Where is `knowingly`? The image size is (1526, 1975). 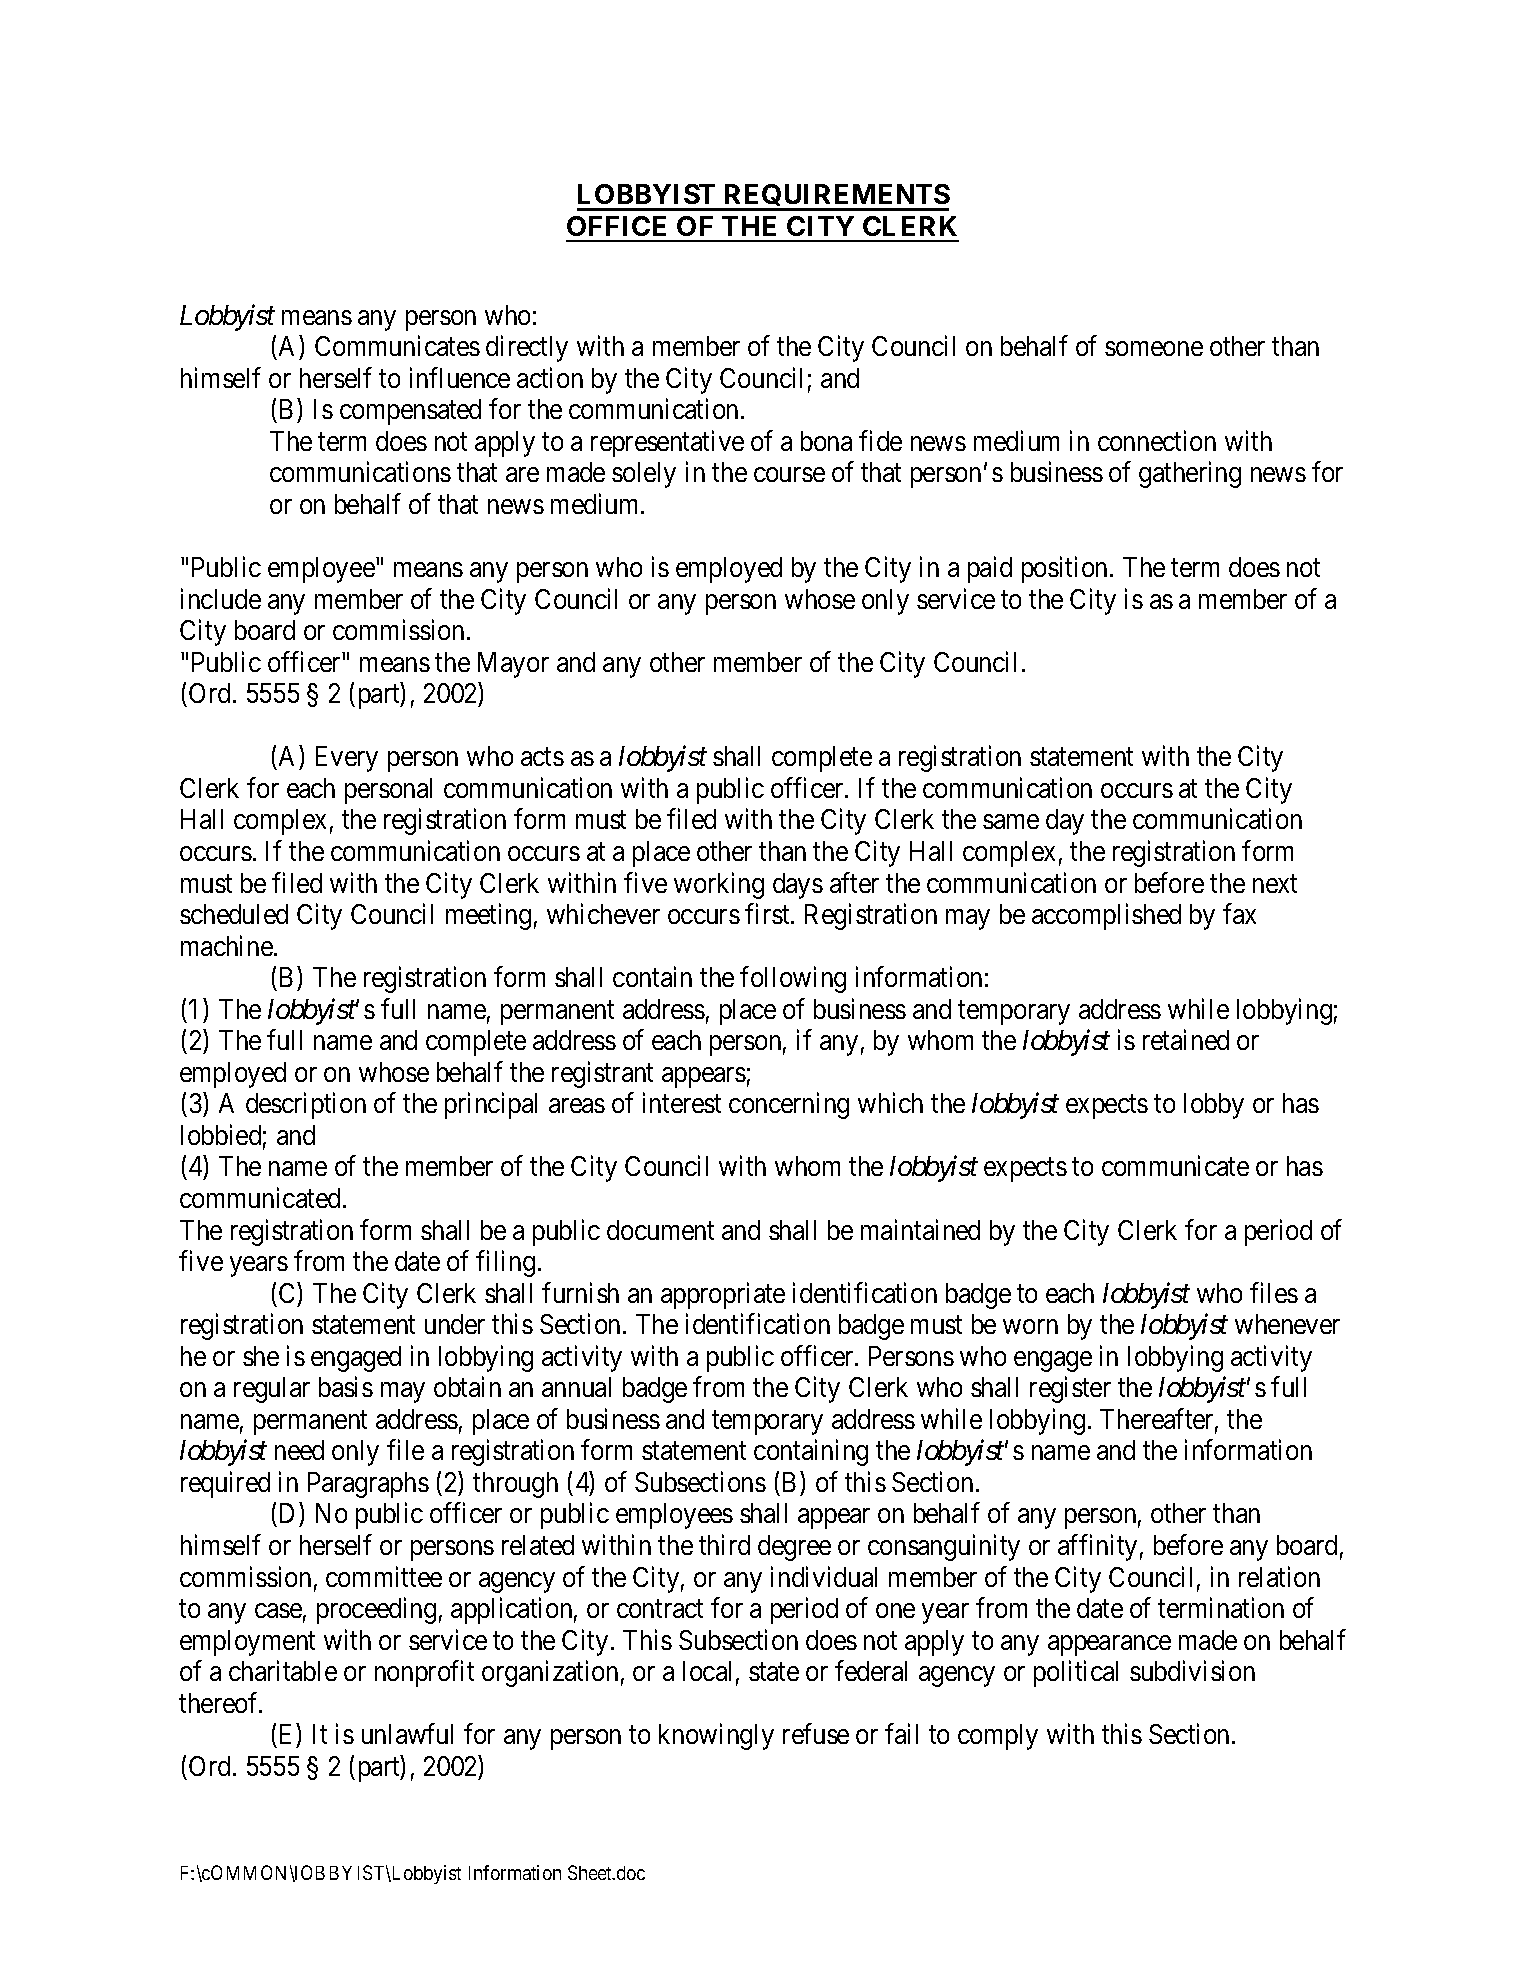 knowingly is located at coordinates (716, 1737).
